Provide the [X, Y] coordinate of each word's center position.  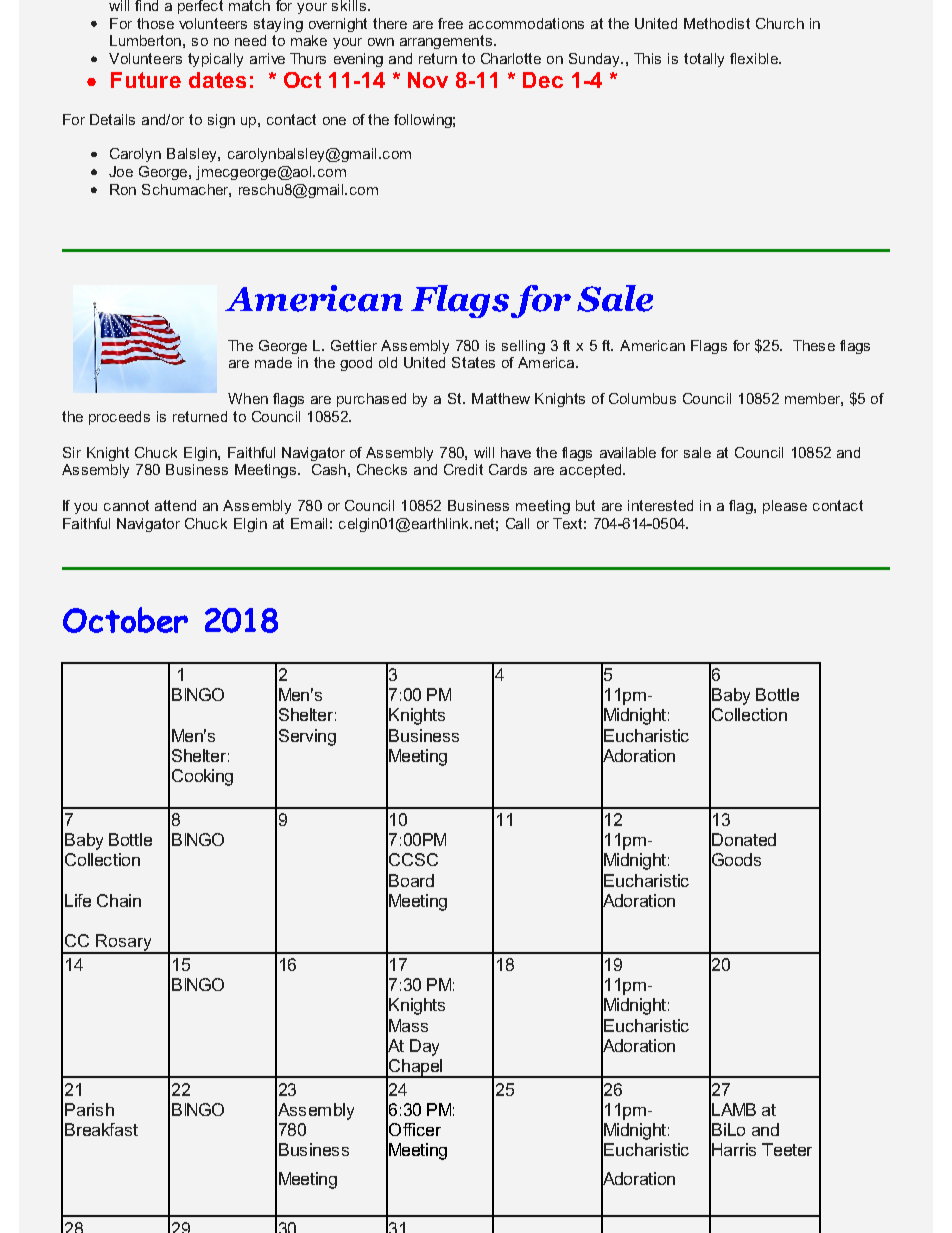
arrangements [446, 42]
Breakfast [101, 1129]
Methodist [717, 23]
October [125, 620]
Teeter [787, 1149]
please [785, 507]
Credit [463, 469]
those [155, 23]
